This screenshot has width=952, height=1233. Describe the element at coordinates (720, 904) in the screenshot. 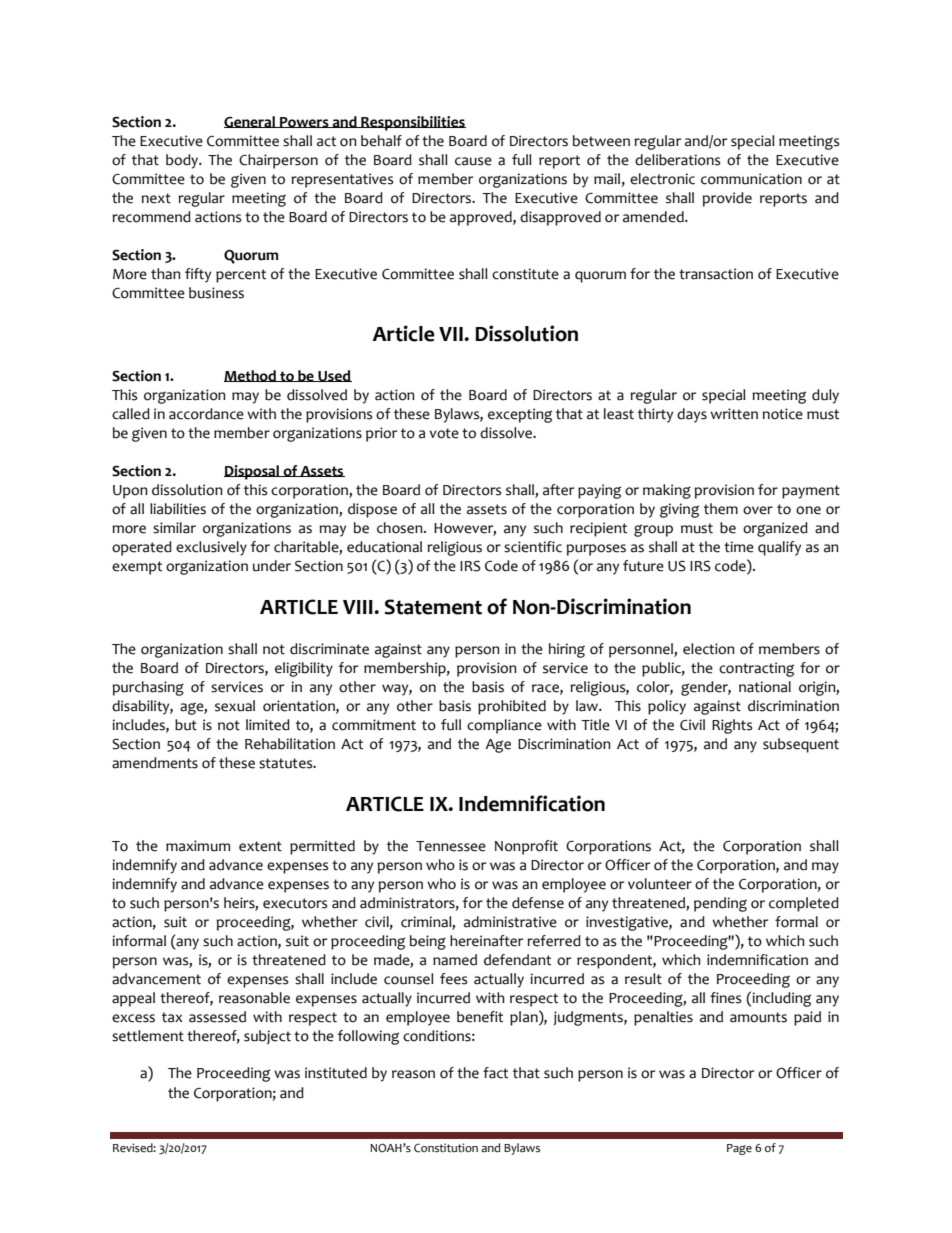

I see `pending` at that location.
